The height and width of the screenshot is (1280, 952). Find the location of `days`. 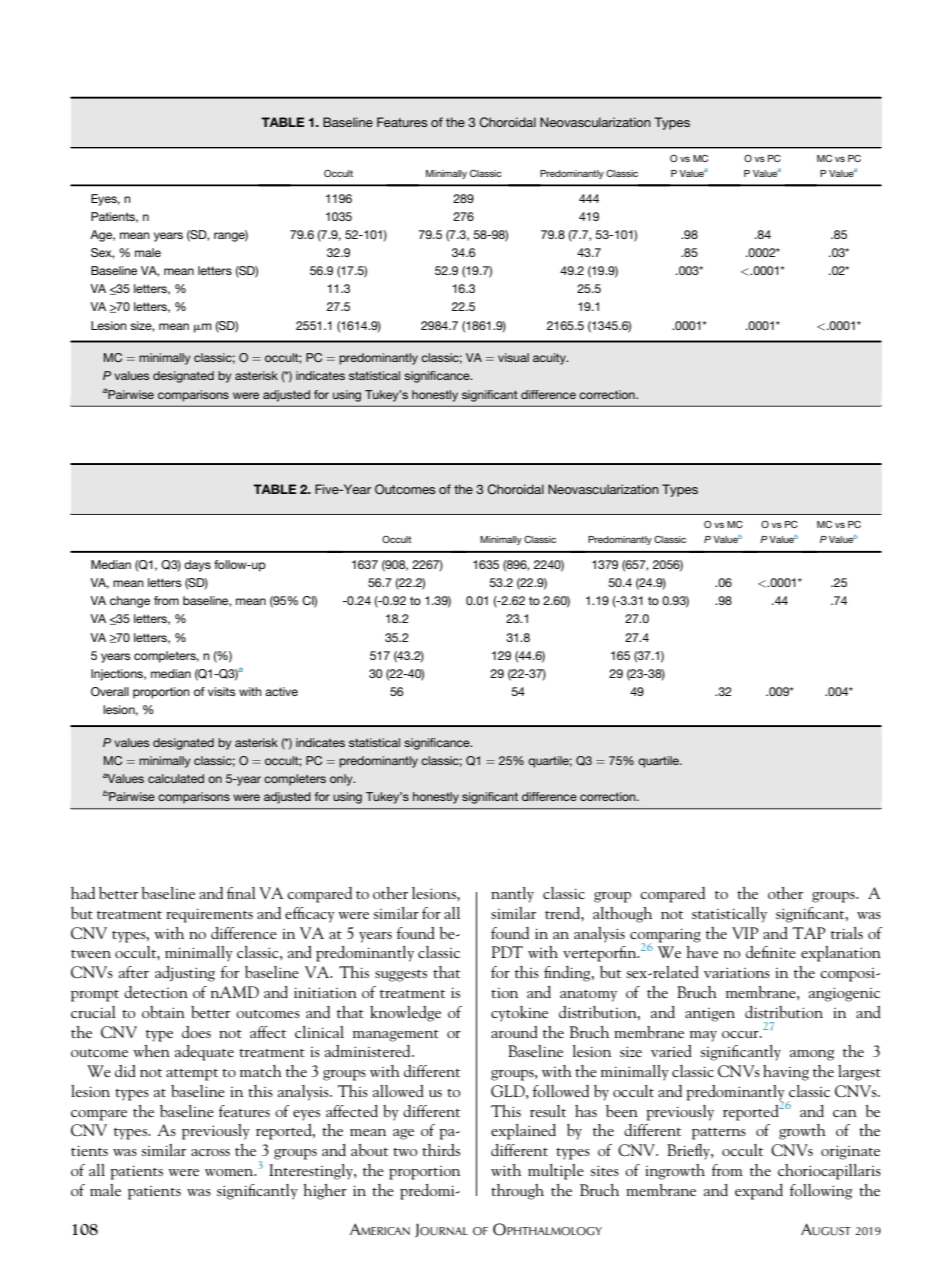

days is located at coordinates (197, 566).
